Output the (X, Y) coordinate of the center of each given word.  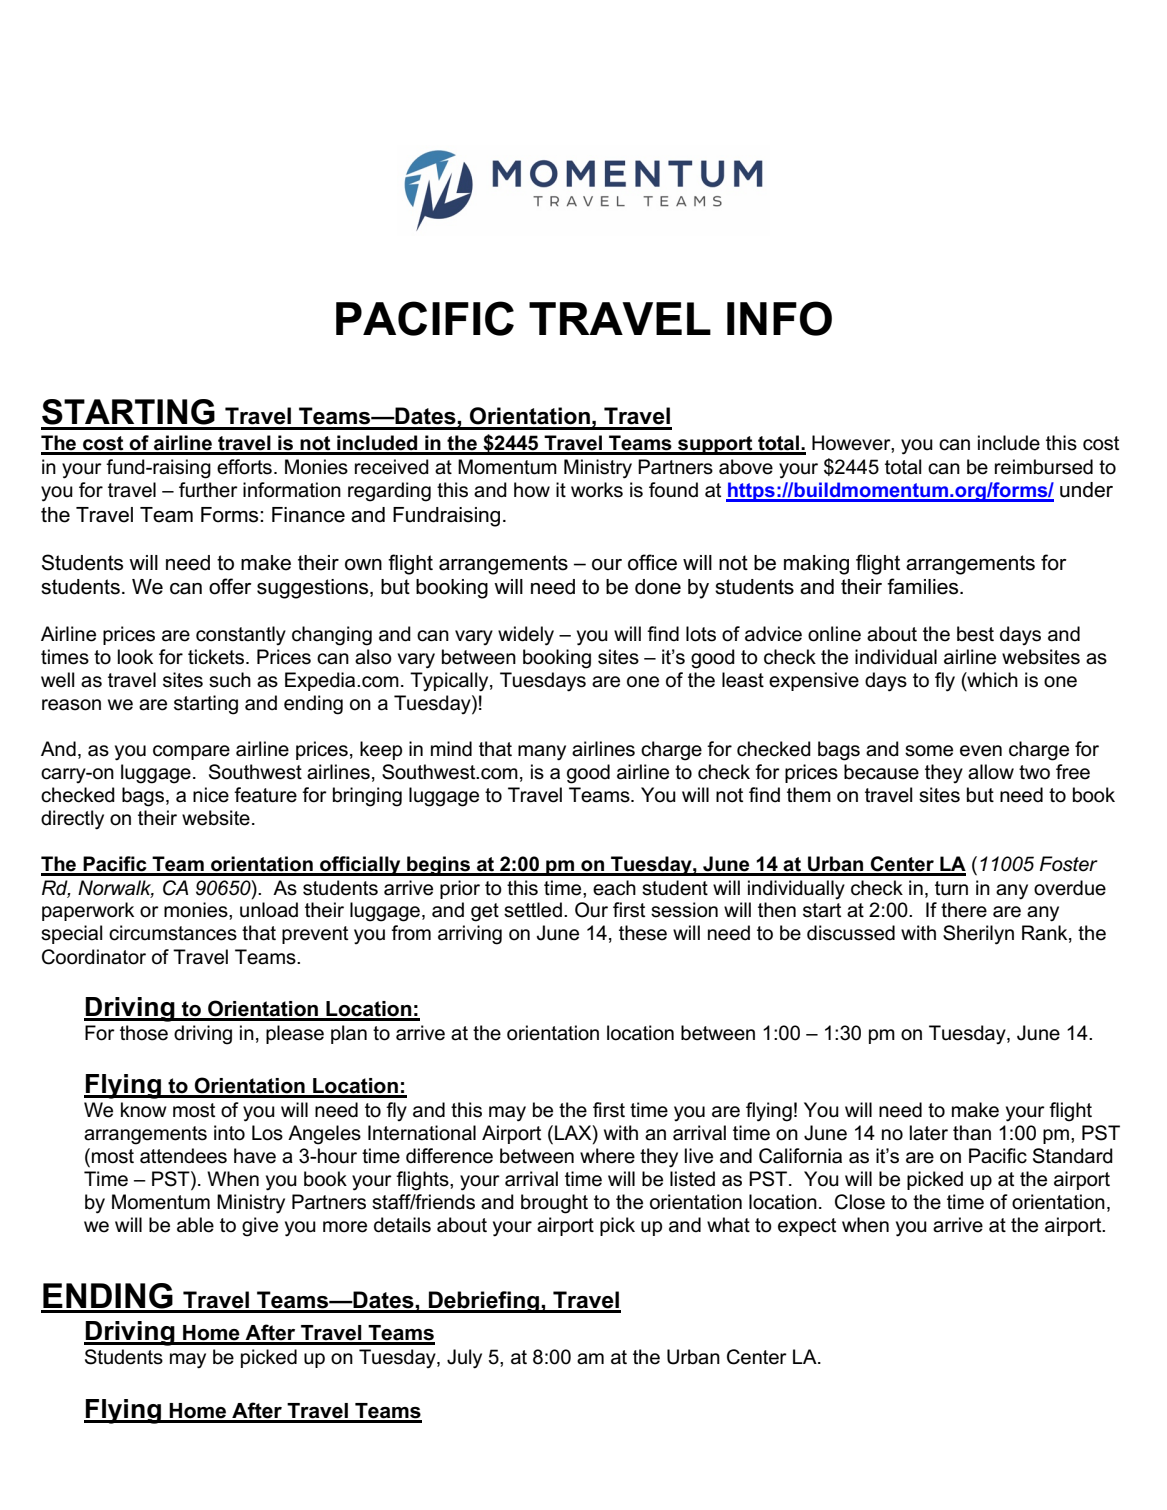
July (464, 1359)
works (597, 490)
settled (533, 910)
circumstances (173, 933)
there (964, 910)
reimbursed (1044, 467)
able (195, 1225)
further (208, 490)
